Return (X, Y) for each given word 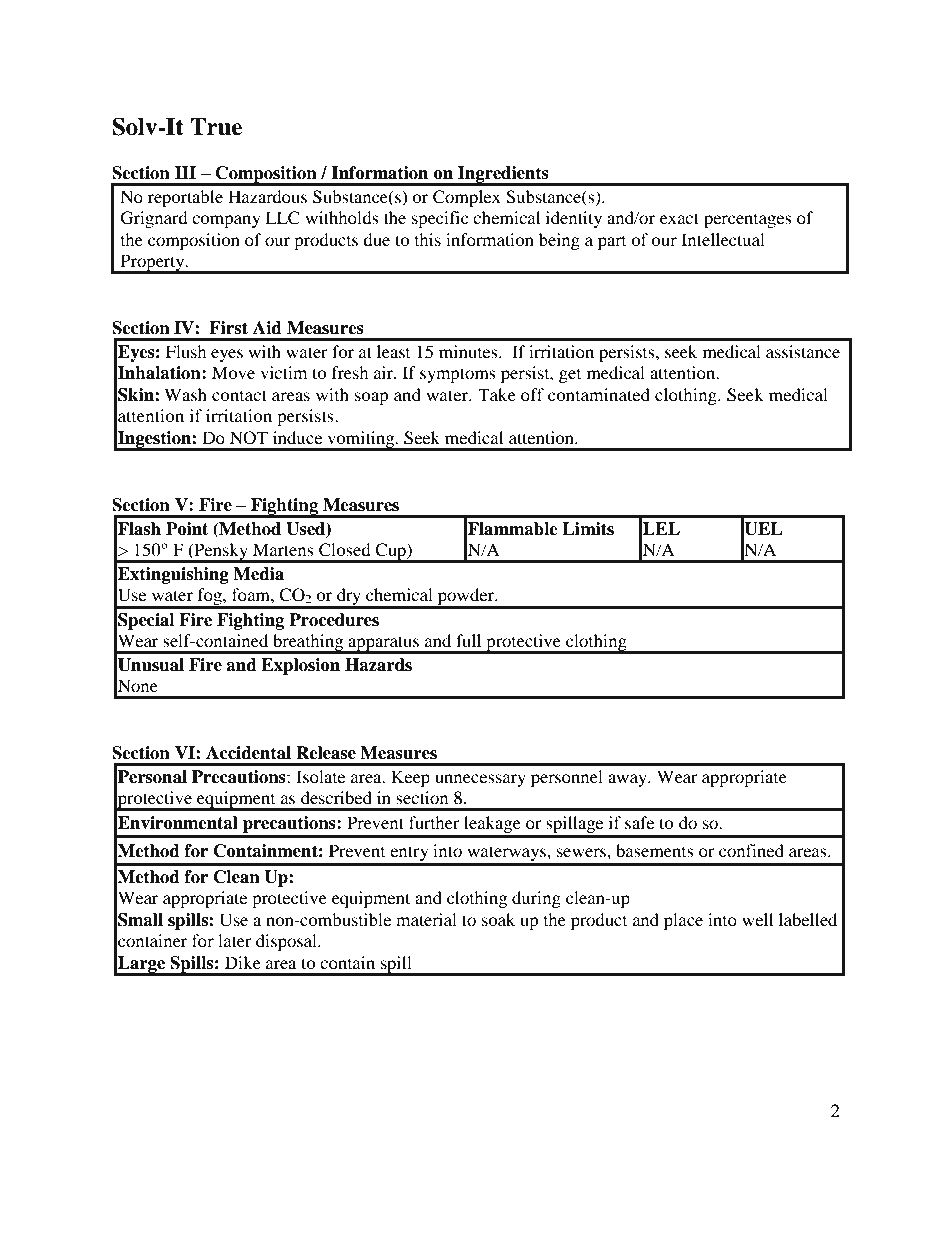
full (468, 640)
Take (497, 394)
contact (239, 395)
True (216, 127)
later (235, 940)
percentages (748, 221)
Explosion (300, 666)
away (629, 780)
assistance (803, 351)
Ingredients (503, 176)
